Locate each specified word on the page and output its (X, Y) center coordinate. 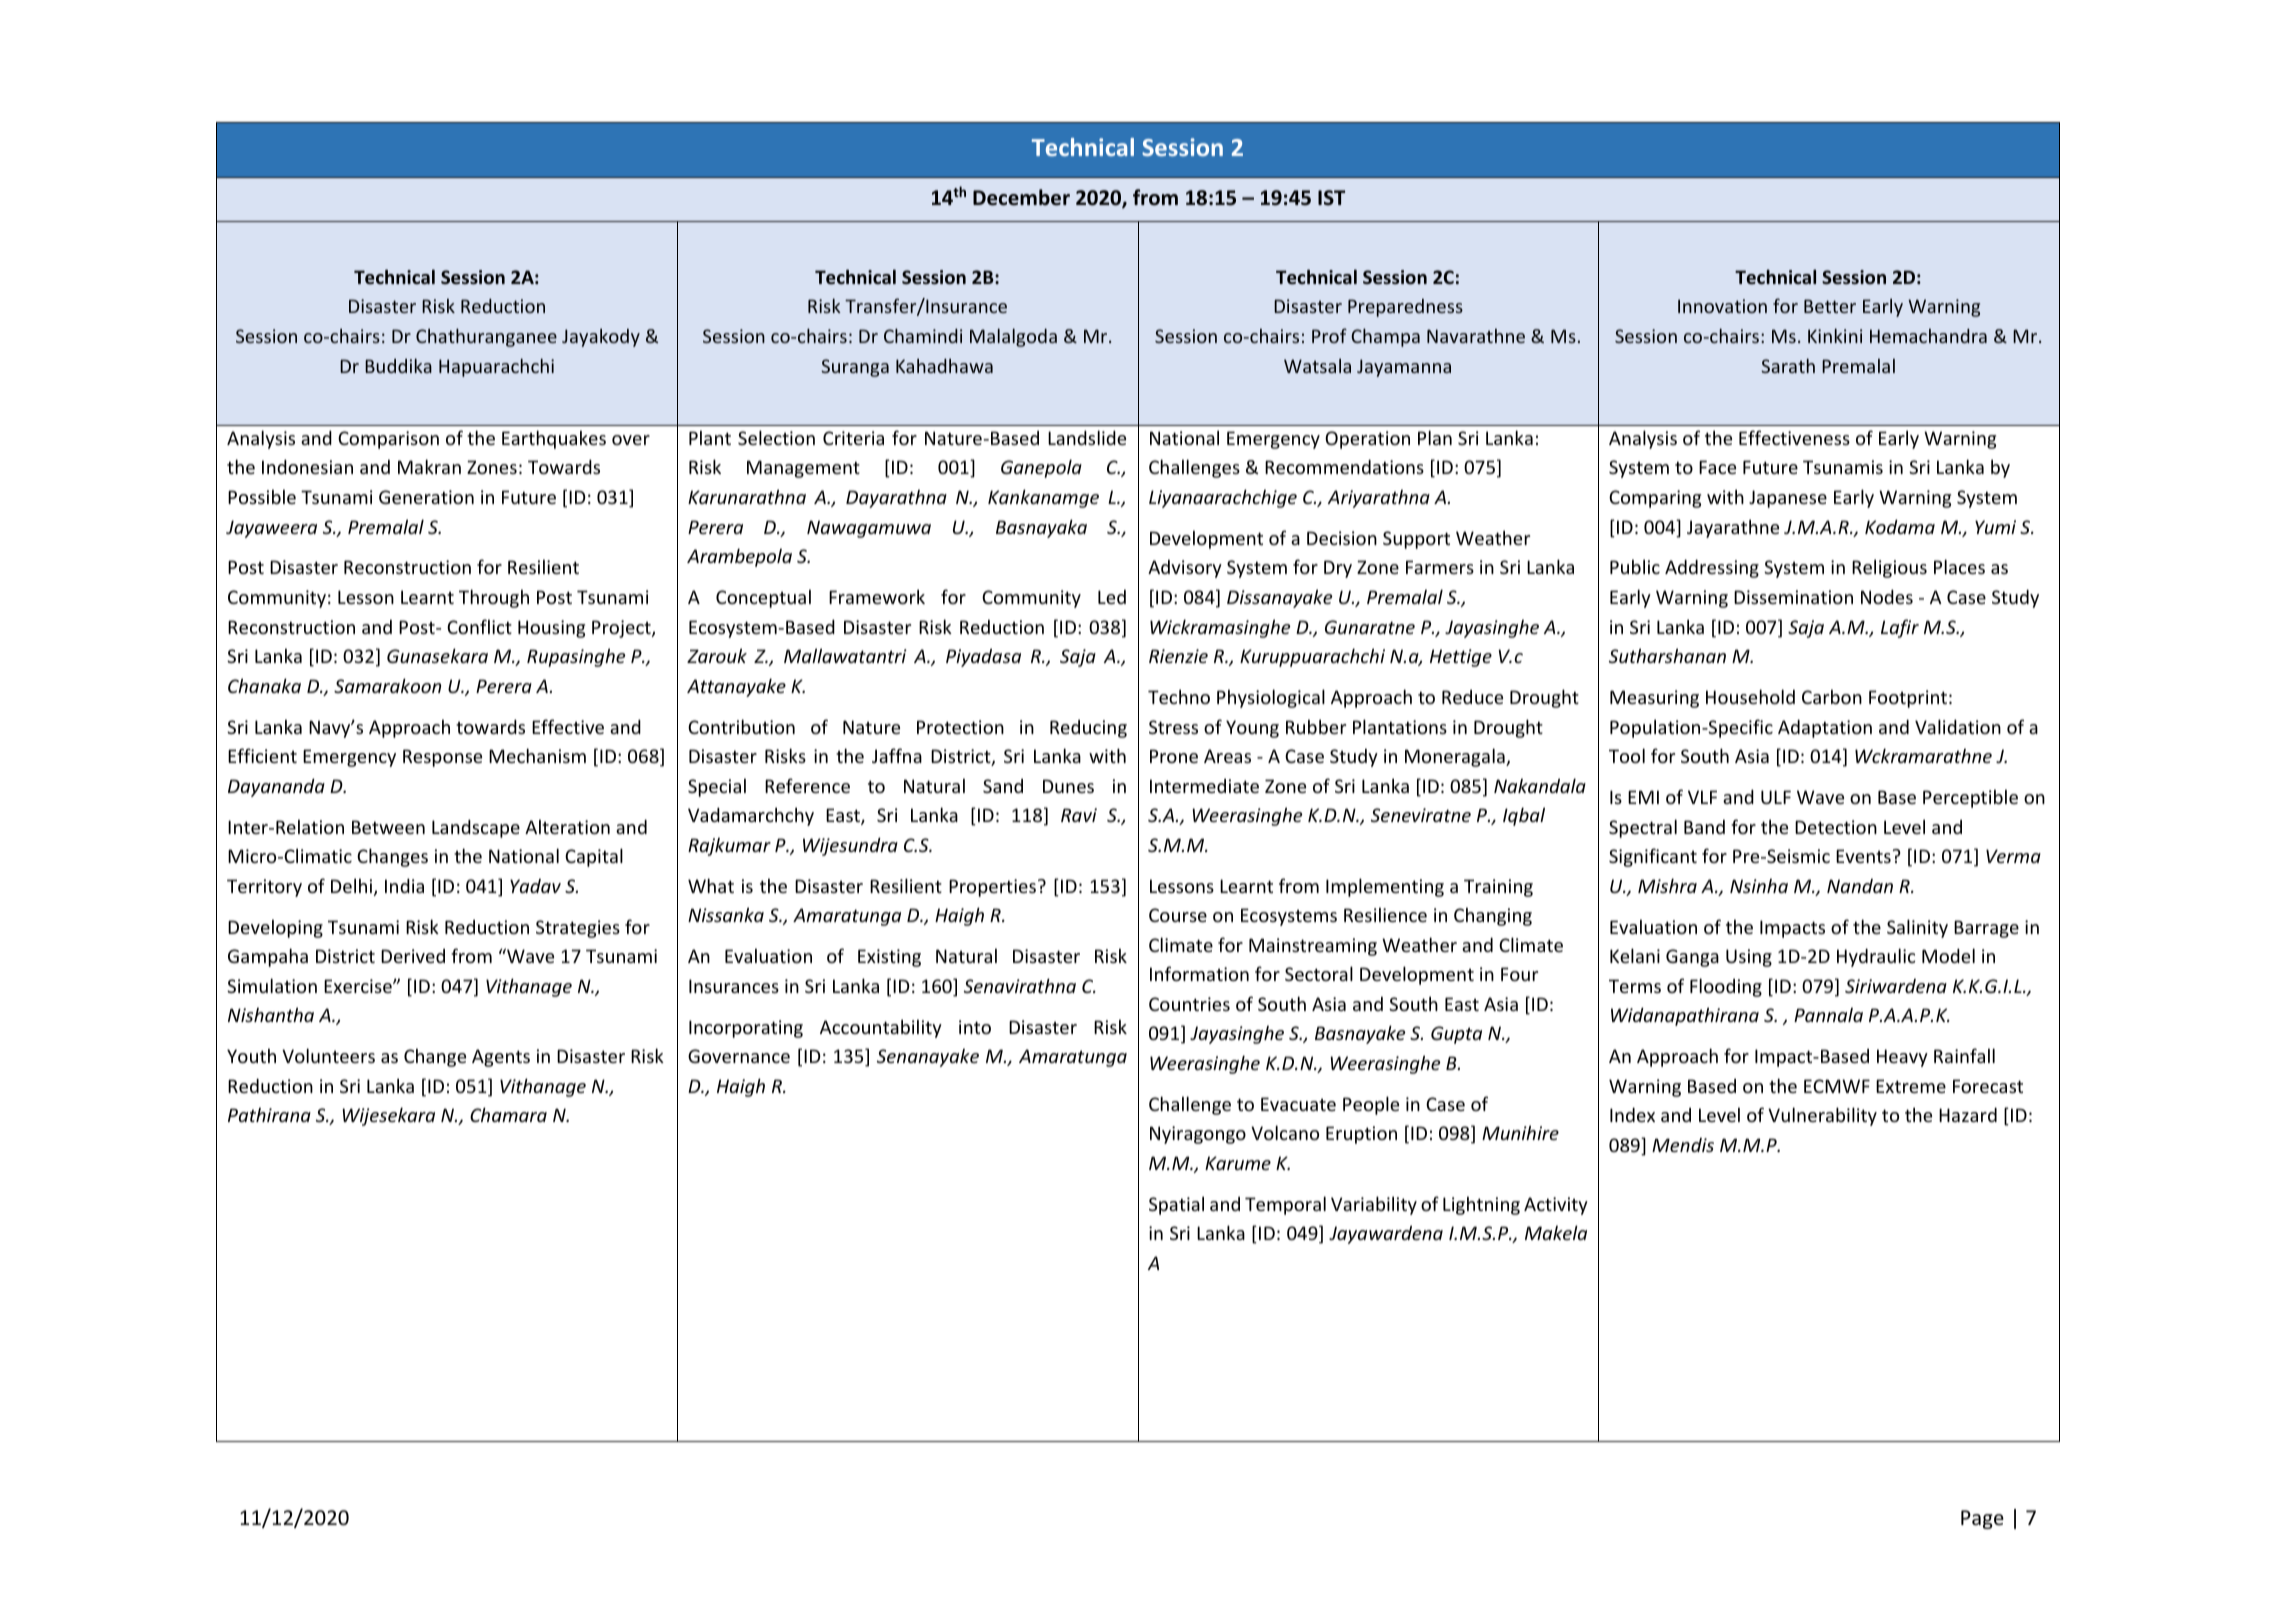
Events (1863, 856)
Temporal (1285, 1205)
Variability (1374, 1205)
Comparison (388, 440)
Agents (501, 1058)
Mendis (1683, 1145)
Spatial (1176, 1205)
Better (1830, 306)
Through (494, 598)
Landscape (476, 828)
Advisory (1185, 569)
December (1021, 197)
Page (1982, 1519)
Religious (1889, 568)
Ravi (1079, 815)
